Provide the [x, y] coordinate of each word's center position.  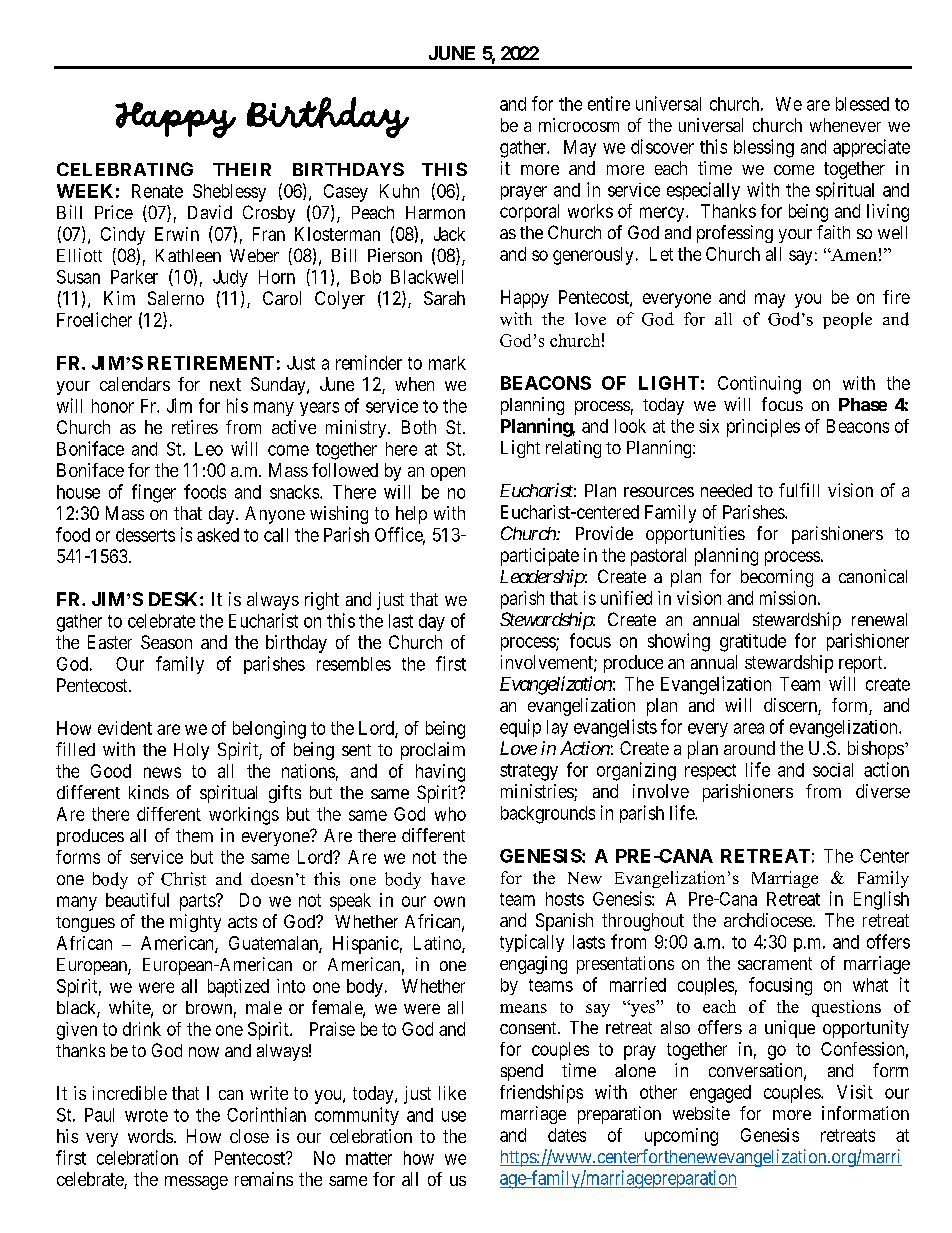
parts [198, 902]
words [150, 1136]
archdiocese [769, 920]
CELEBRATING [125, 169]
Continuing [759, 385]
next [225, 384]
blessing [764, 148]
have [448, 878]
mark [447, 363]
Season [166, 642]
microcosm [579, 125]
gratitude [753, 643]
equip [520, 728]
